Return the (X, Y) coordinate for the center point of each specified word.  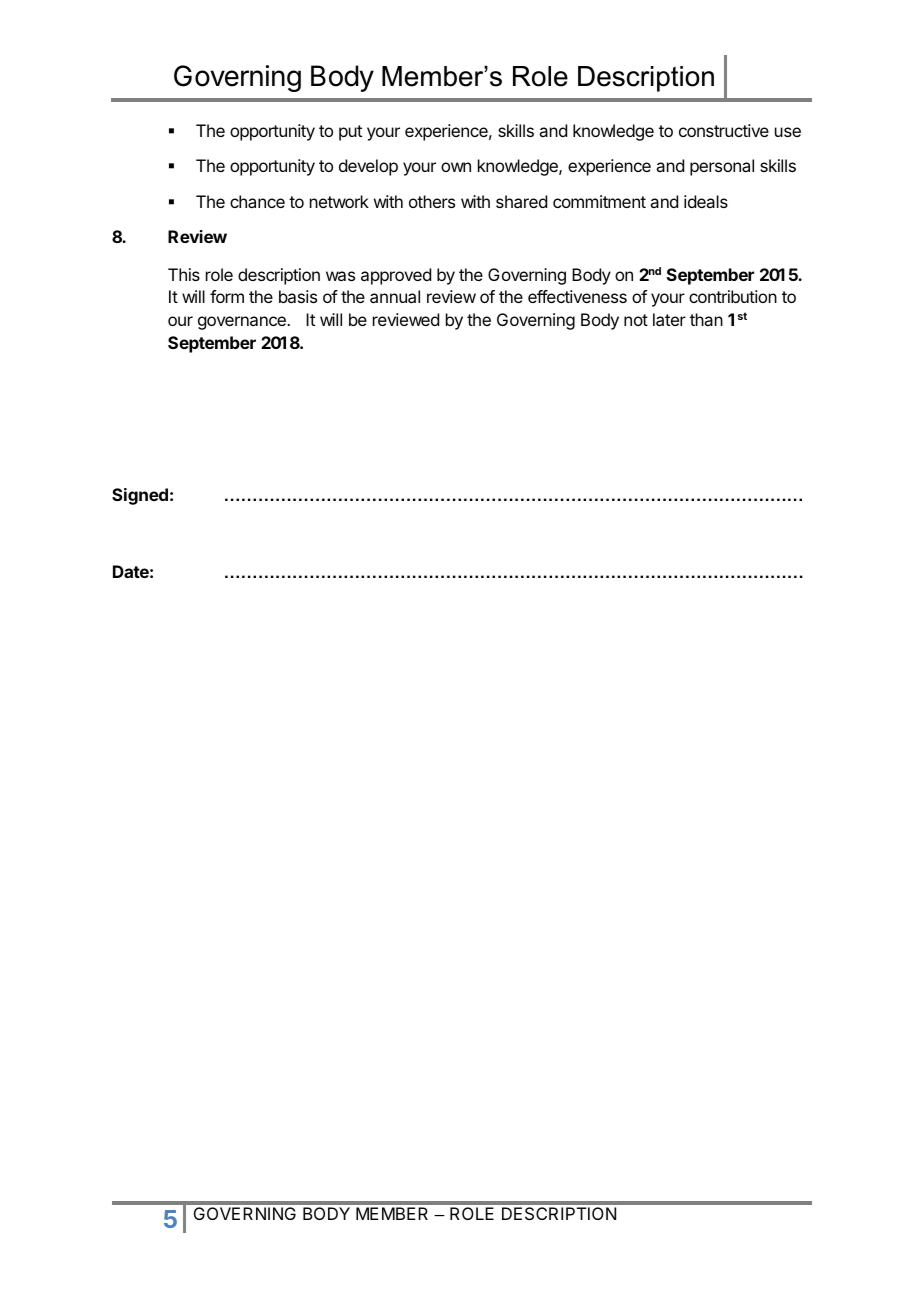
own (456, 167)
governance (243, 323)
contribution (733, 296)
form (227, 296)
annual (395, 296)
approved (396, 276)
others (432, 201)
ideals (706, 201)
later (669, 319)
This (184, 274)
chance (257, 201)
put (350, 133)
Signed (140, 496)
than (706, 319)
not (636, 320)
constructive (724, 130)
